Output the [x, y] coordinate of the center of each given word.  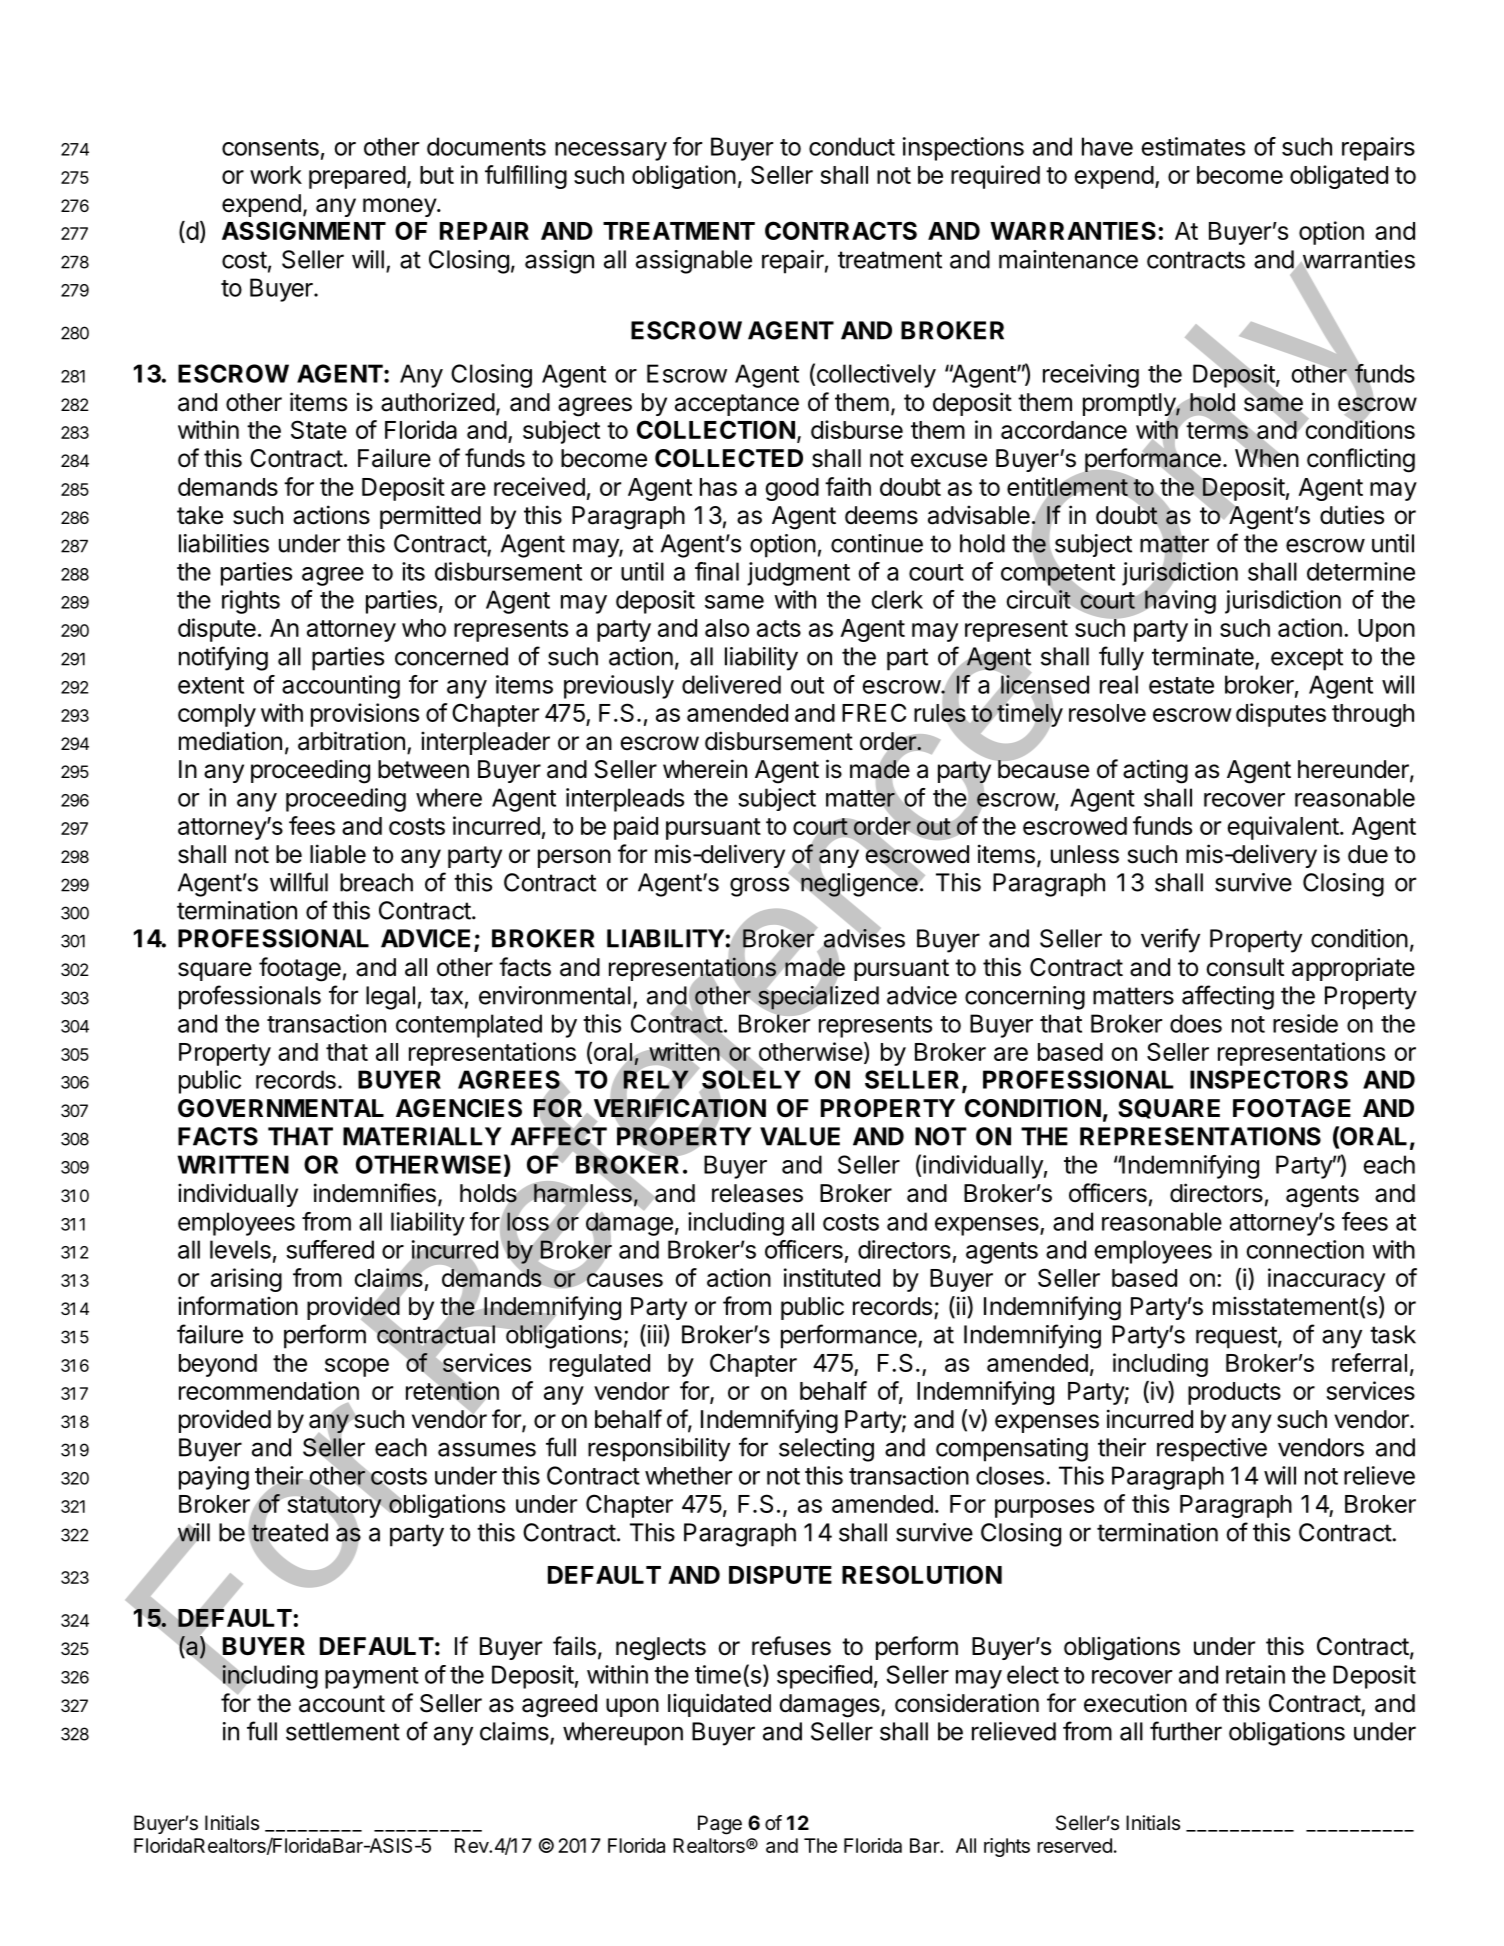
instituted [832, 1277]
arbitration [351, 741]
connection [1305, 1249]
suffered [330, 1249]
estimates [1193, 146]
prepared [357, 177]
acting [1155, 771]
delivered [731, 684]
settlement [343, 1731]
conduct [852, 146]
